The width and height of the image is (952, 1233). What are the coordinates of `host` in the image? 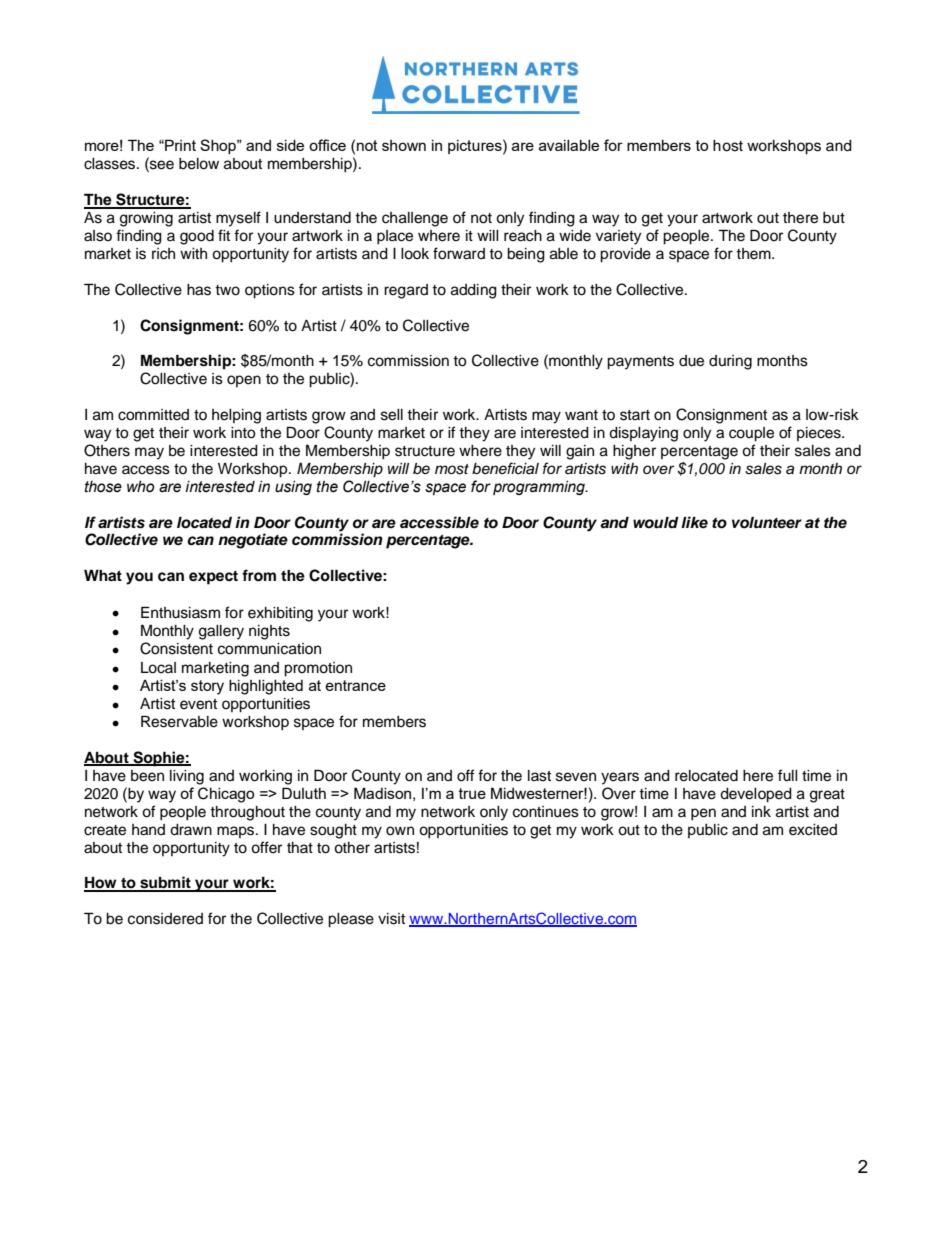 It's located at (728, 146).
